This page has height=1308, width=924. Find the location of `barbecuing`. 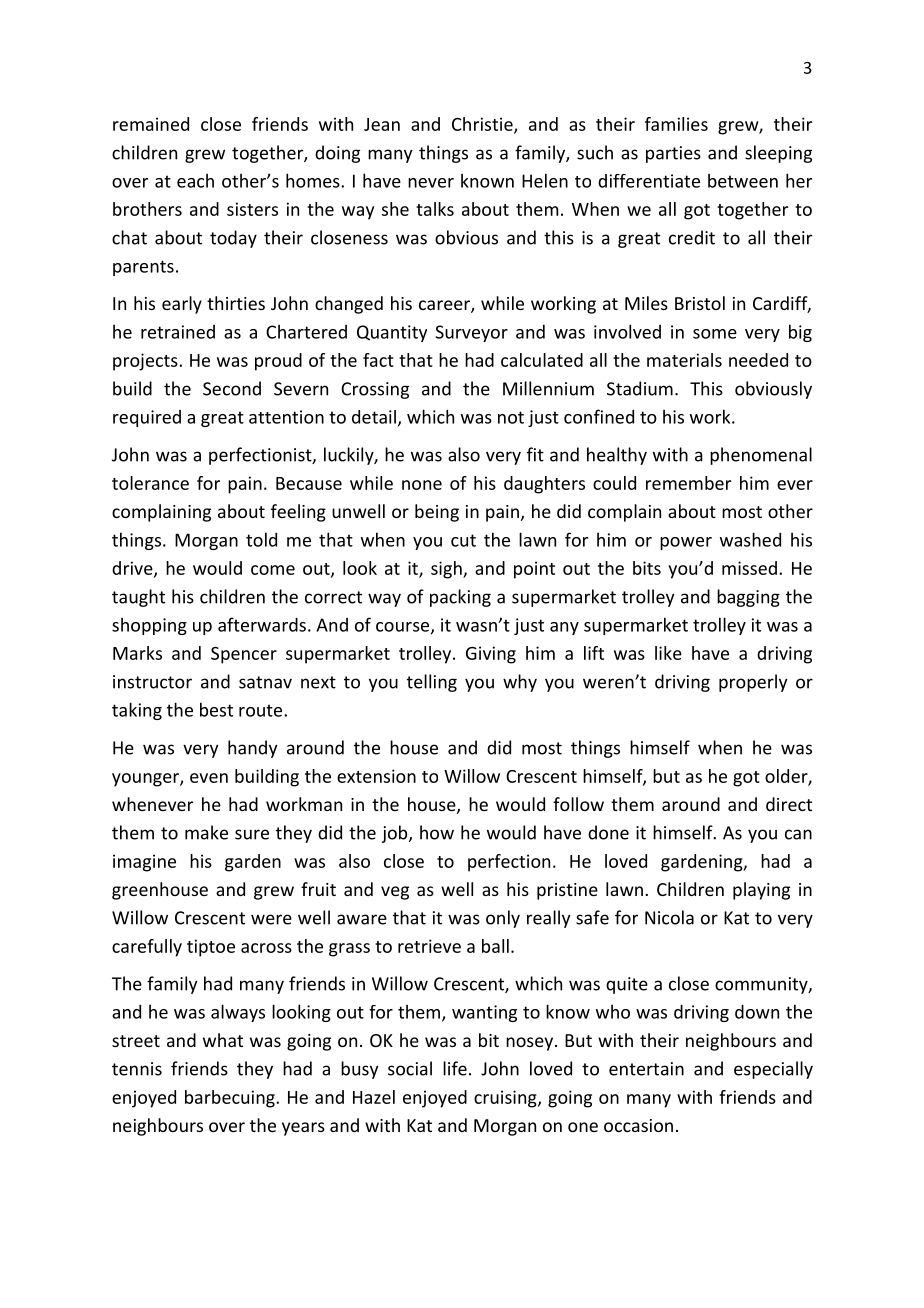

barbecuing is located at coordinates (231, 1099).
